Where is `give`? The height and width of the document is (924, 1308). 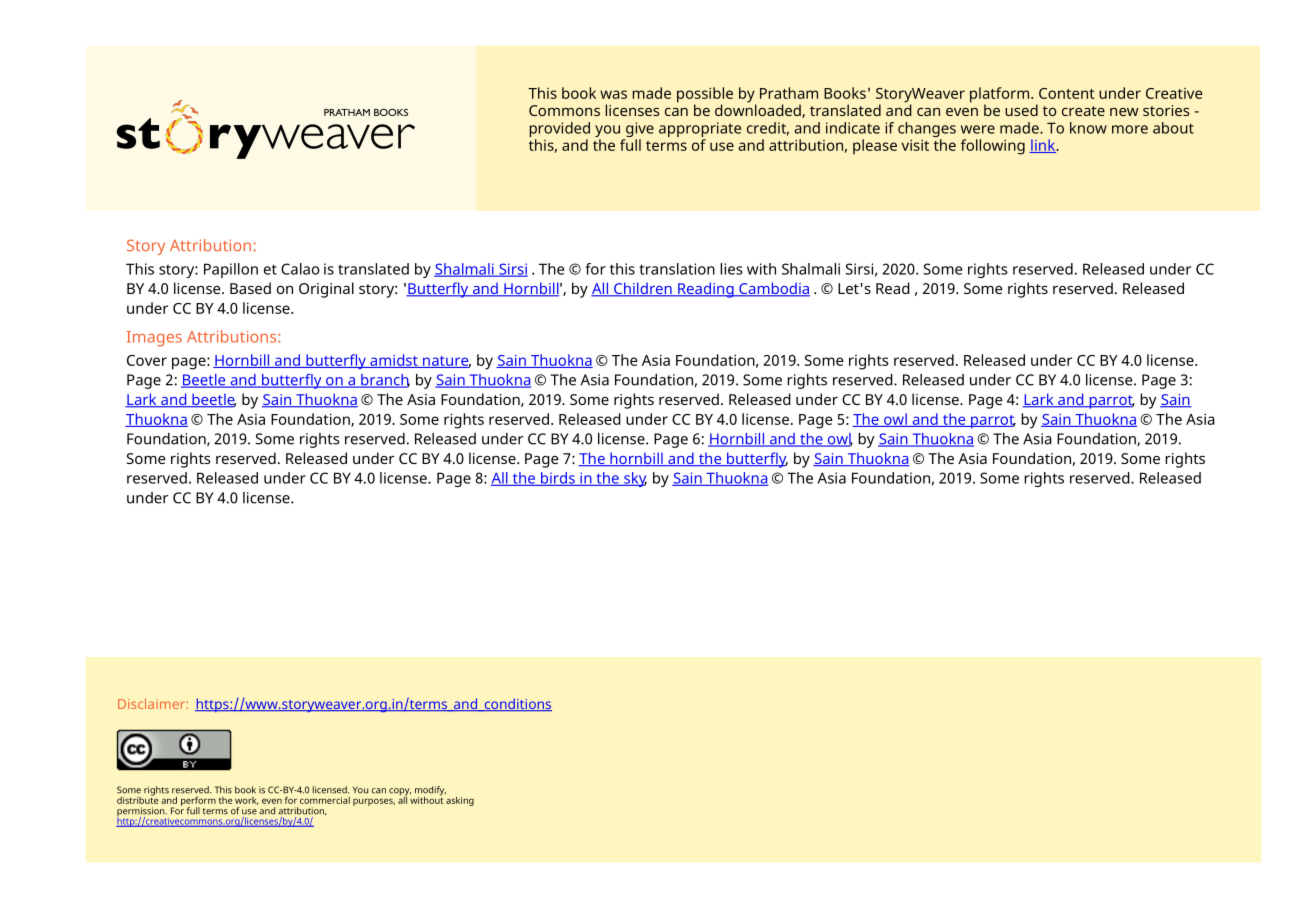
give is located at coordinates (640, 129).
